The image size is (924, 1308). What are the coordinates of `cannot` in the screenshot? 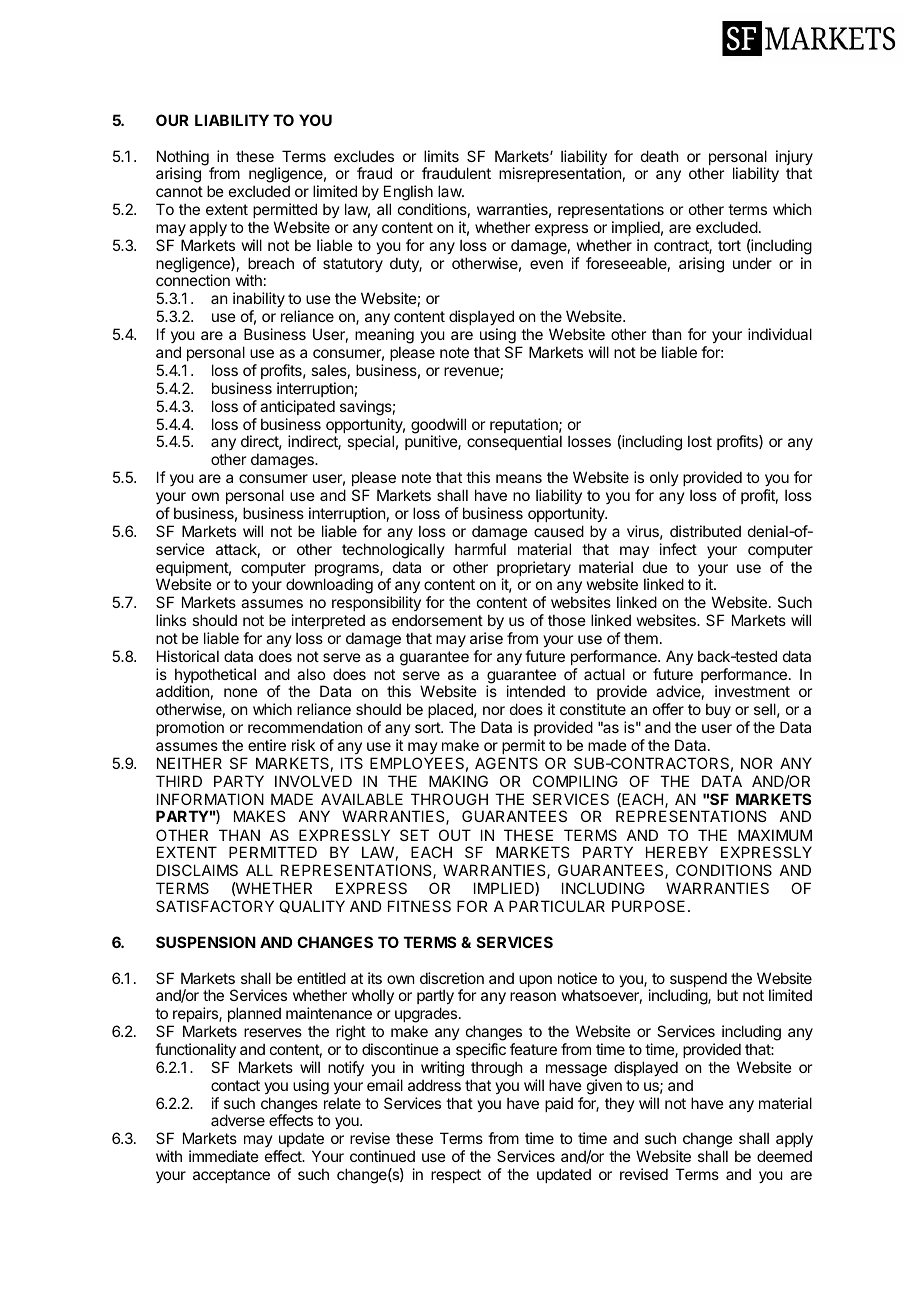 It's located at (179, 191).
